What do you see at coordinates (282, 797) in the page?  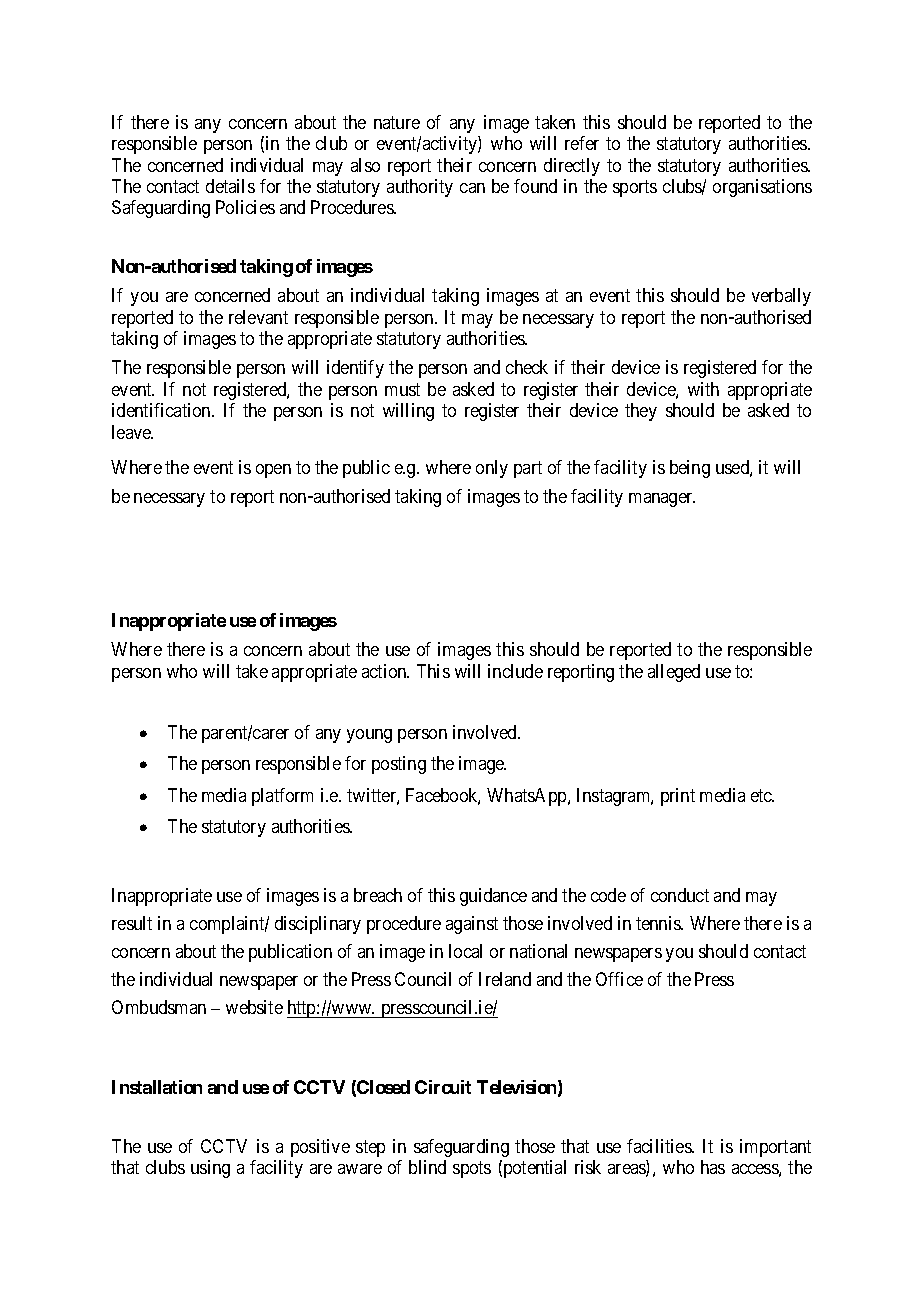 I see `platform` at bounding box center [282, 797].
